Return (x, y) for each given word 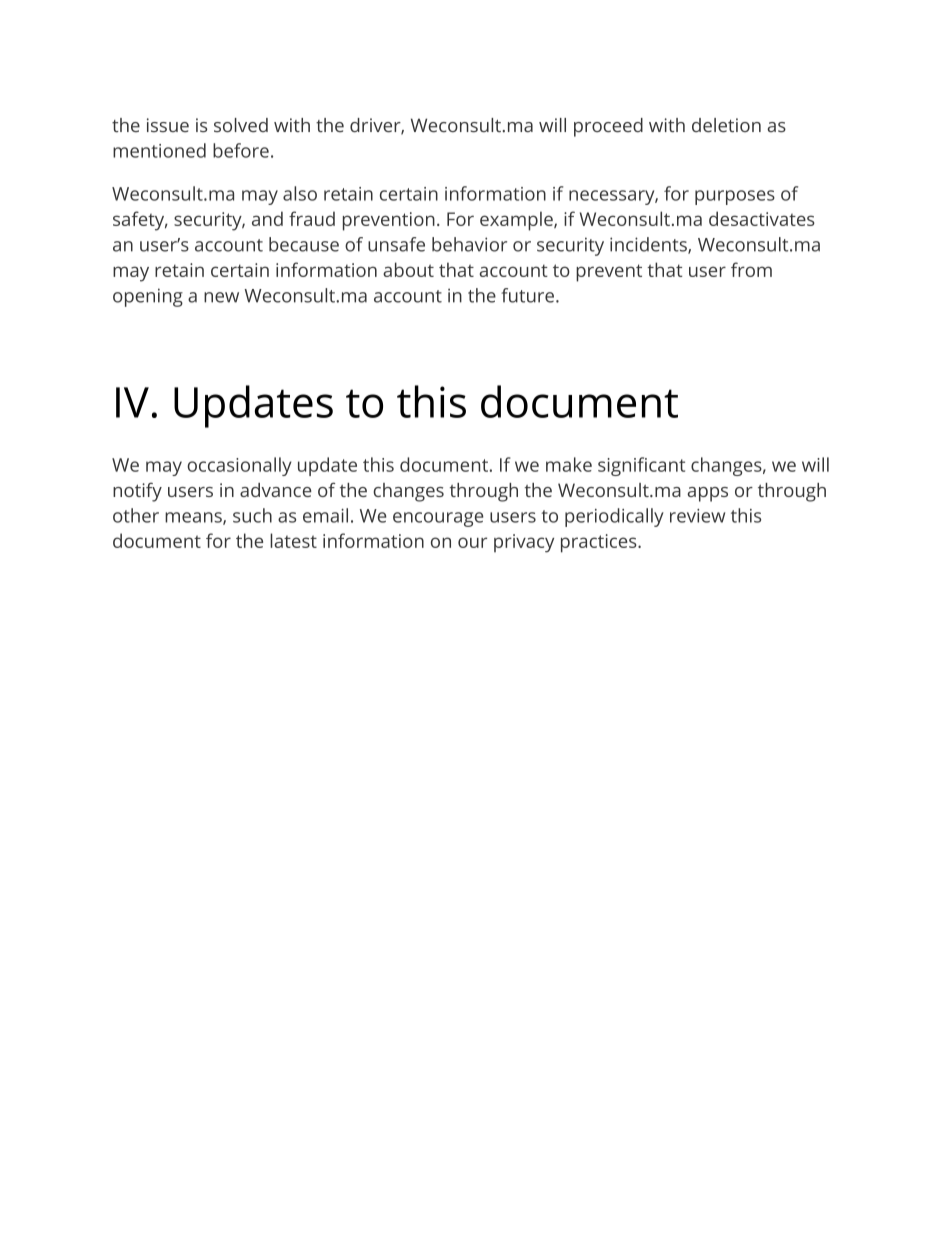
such (252, 515)
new (221, 297)
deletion (726, 125)
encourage (438, 519)
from (751, 269)
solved (241, 125)
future (527, 295)
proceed (608, 127)
